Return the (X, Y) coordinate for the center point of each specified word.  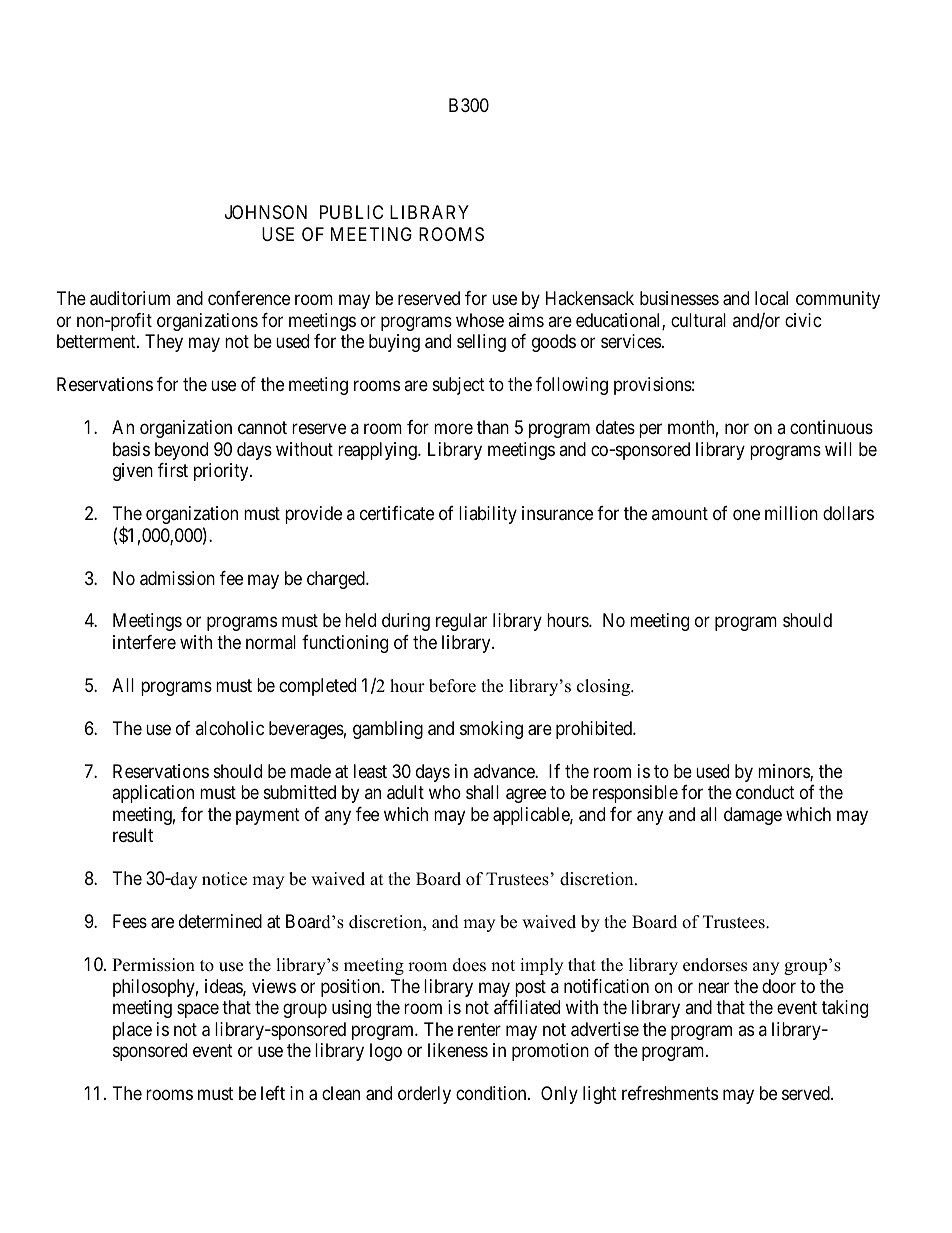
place (132, 1031)
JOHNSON (266, 212)
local (771, 298)
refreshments (670, 1093)
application (153, 794)
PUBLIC (351, 212)
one (746, 514)
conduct (765, 792)
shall (482, 792)
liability (488, 515)
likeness (458, 1050)
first (173, 470)
